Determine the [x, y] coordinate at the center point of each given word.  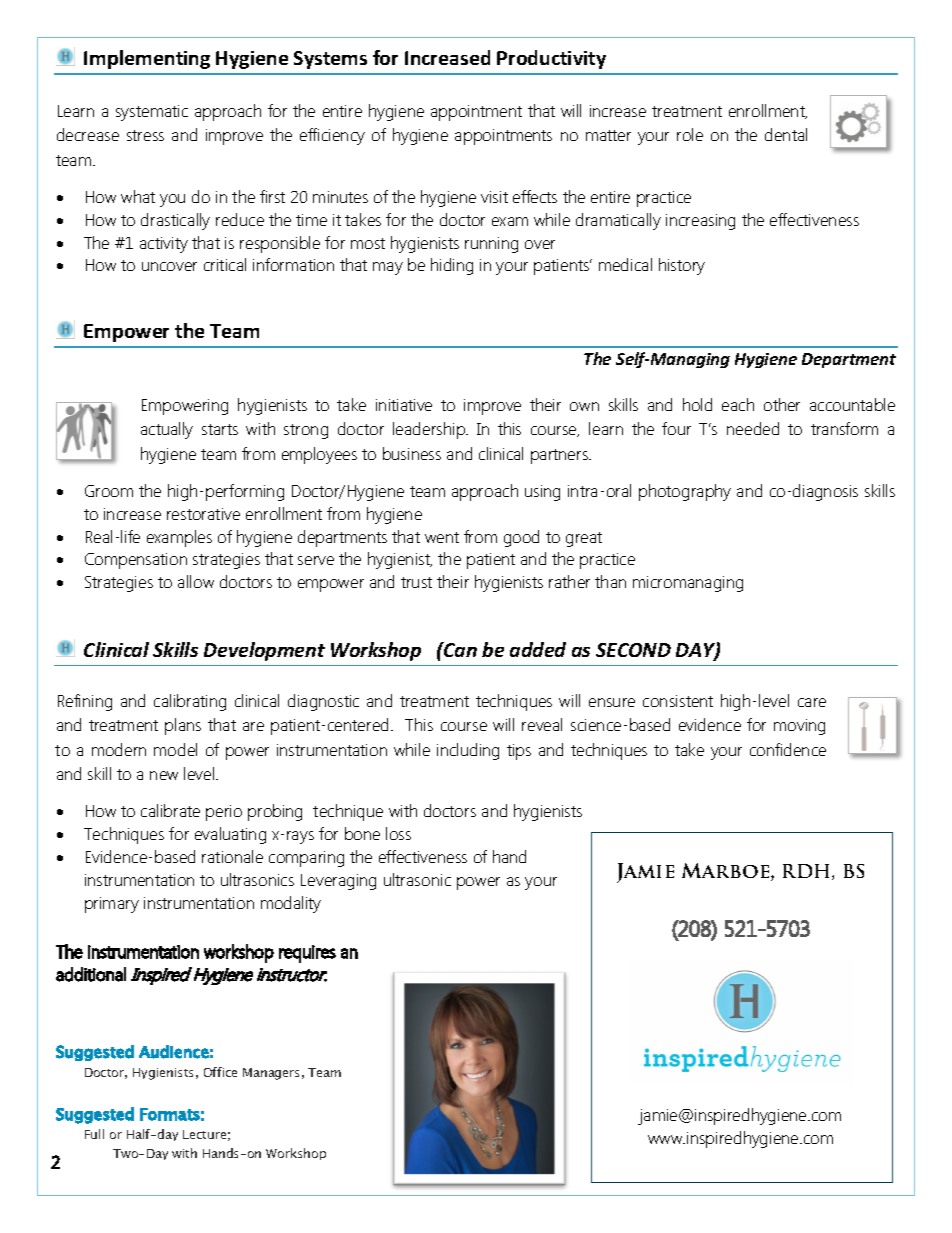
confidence [788, 749]
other [782, 404]
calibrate [170, 810]
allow [196, 581]
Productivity [551, 59]
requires [307, 954]
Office [220, 1072]
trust [416, 582]
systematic [152, 113]
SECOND [633, 650]
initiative [404, 405]
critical [225, 264]
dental [786, 134]
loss [398, 833]
